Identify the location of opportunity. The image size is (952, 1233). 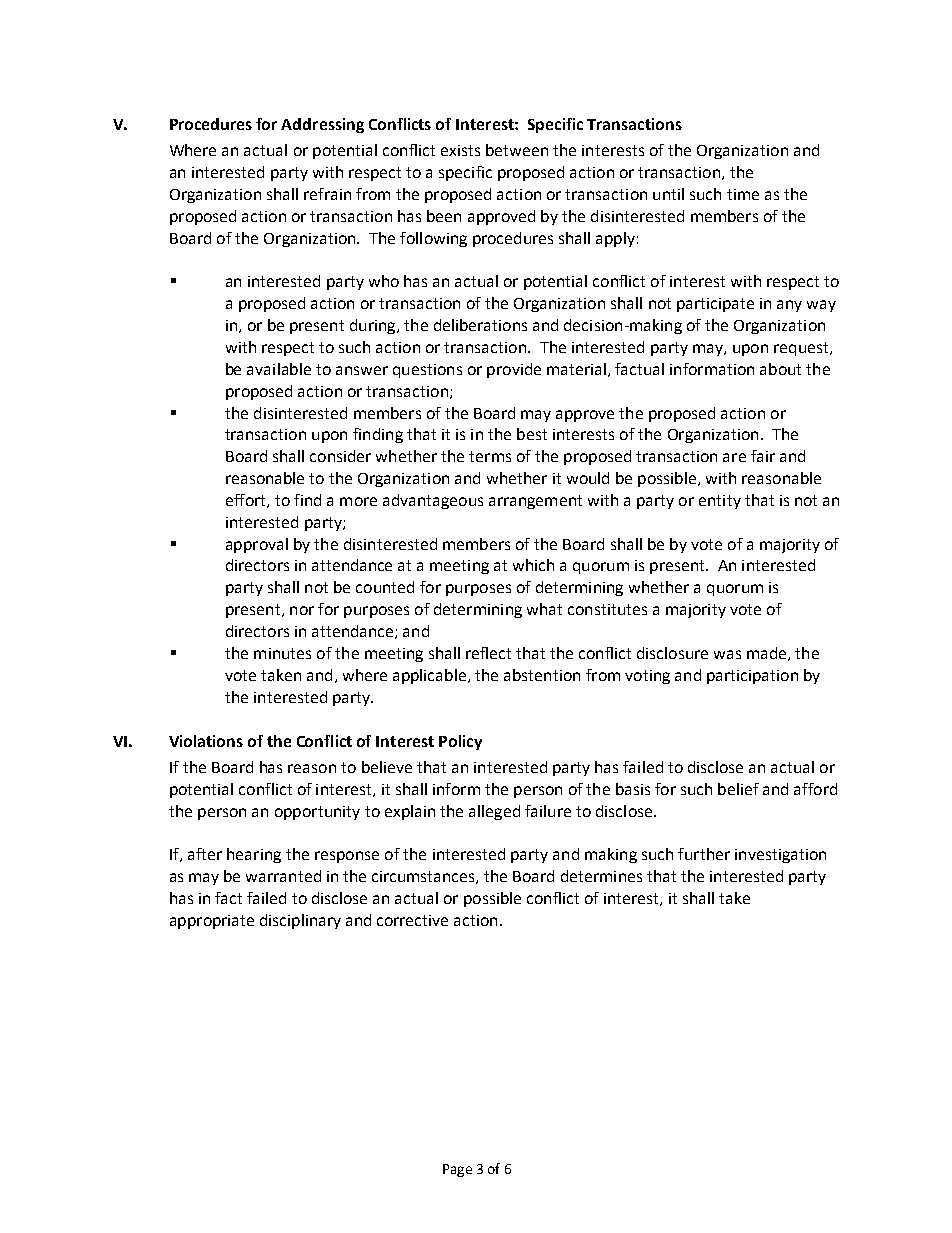
(317, 813).
